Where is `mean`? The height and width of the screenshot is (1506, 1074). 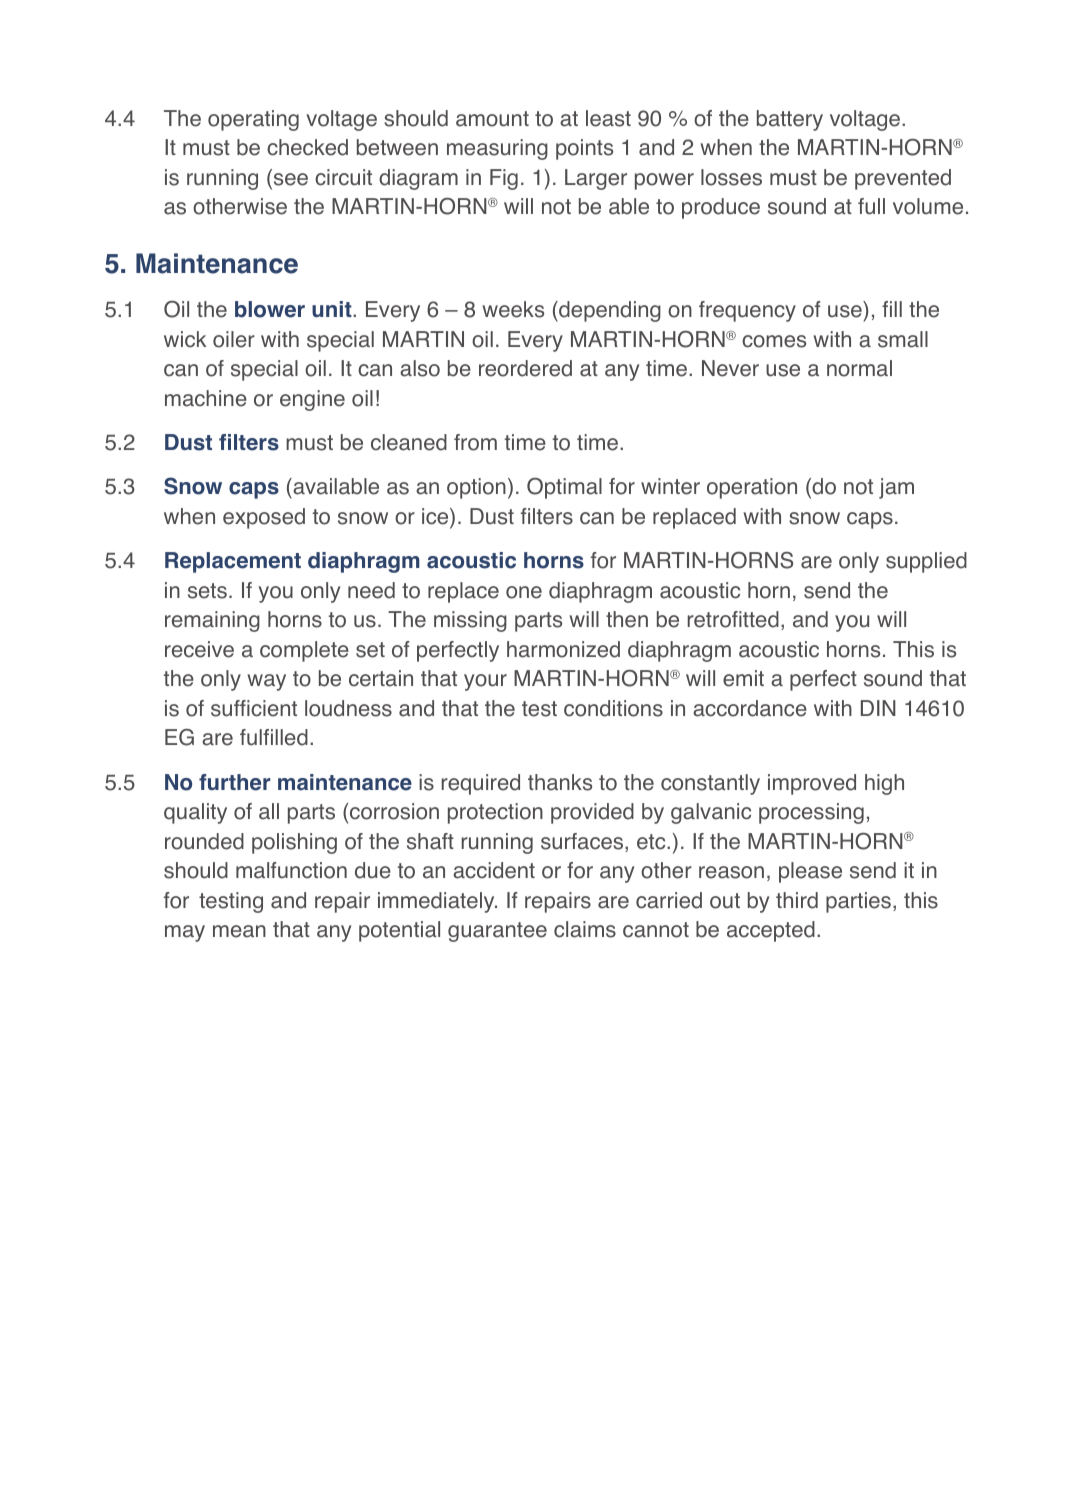 mean is located at coordinates (239, 931).
